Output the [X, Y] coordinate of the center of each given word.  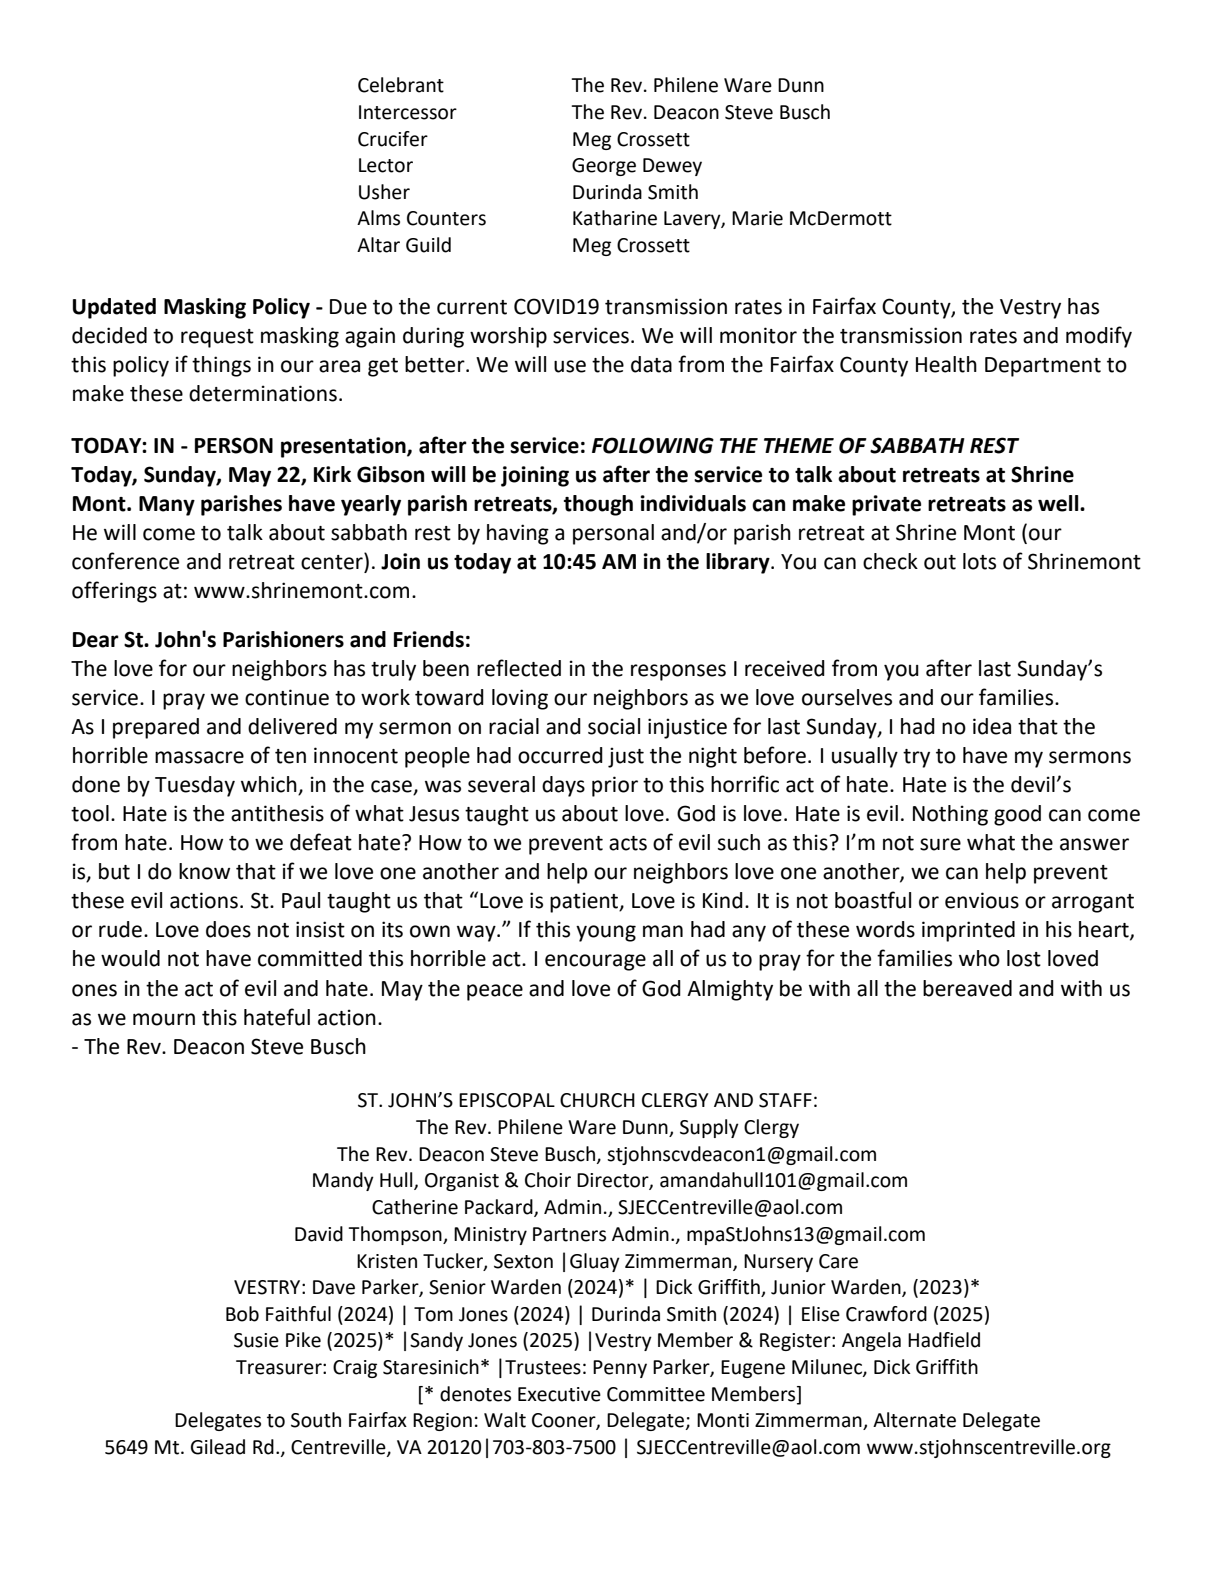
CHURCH [597, 1100]
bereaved [967, 988]
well [1059, 503]
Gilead [218, 1447]
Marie [757, 218]
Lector [386, 165]
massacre [199, 757]
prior [615, 786]
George [604, 167]
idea [992, 726]
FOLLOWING [653, 445]
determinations [263, 393]
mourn [164, 1019]
